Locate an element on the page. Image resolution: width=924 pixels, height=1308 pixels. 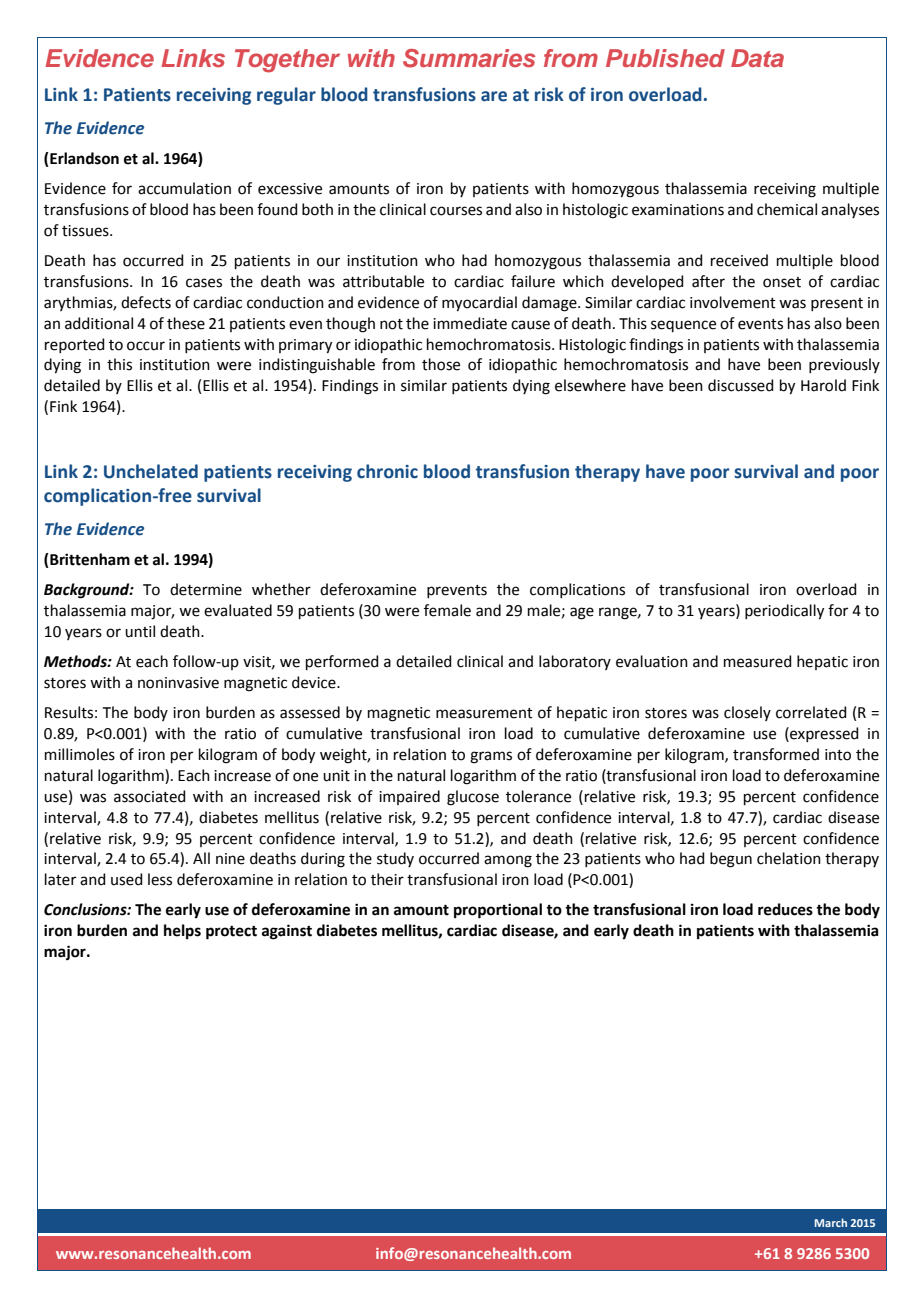
Unchelated is located at coordinates (151, 471).
